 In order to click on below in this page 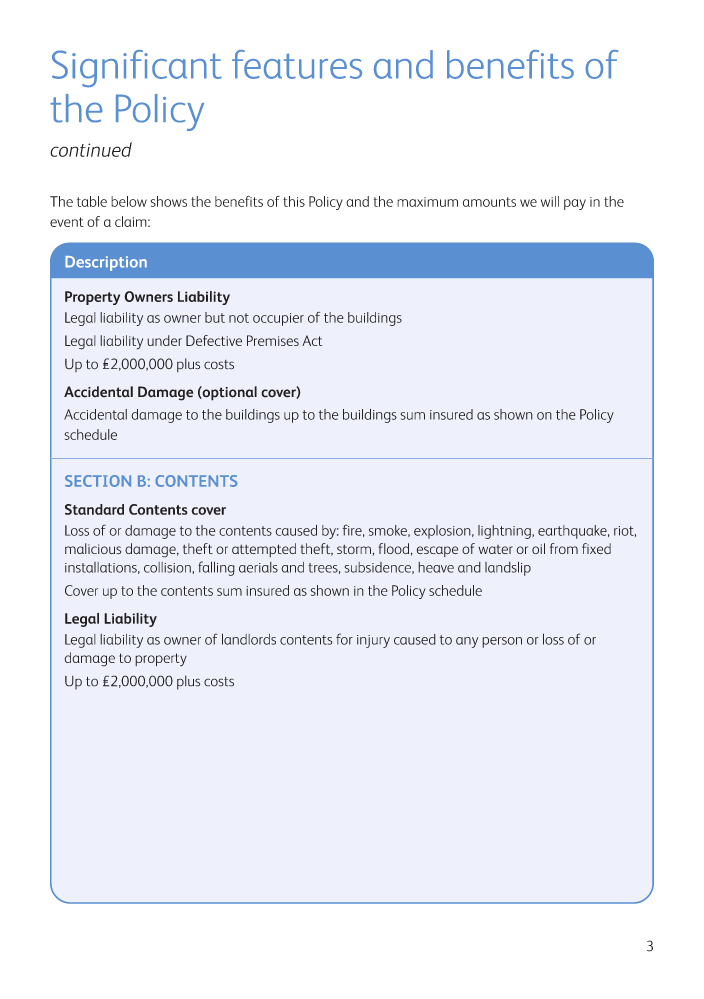, I will do `click(129, 201)`.
